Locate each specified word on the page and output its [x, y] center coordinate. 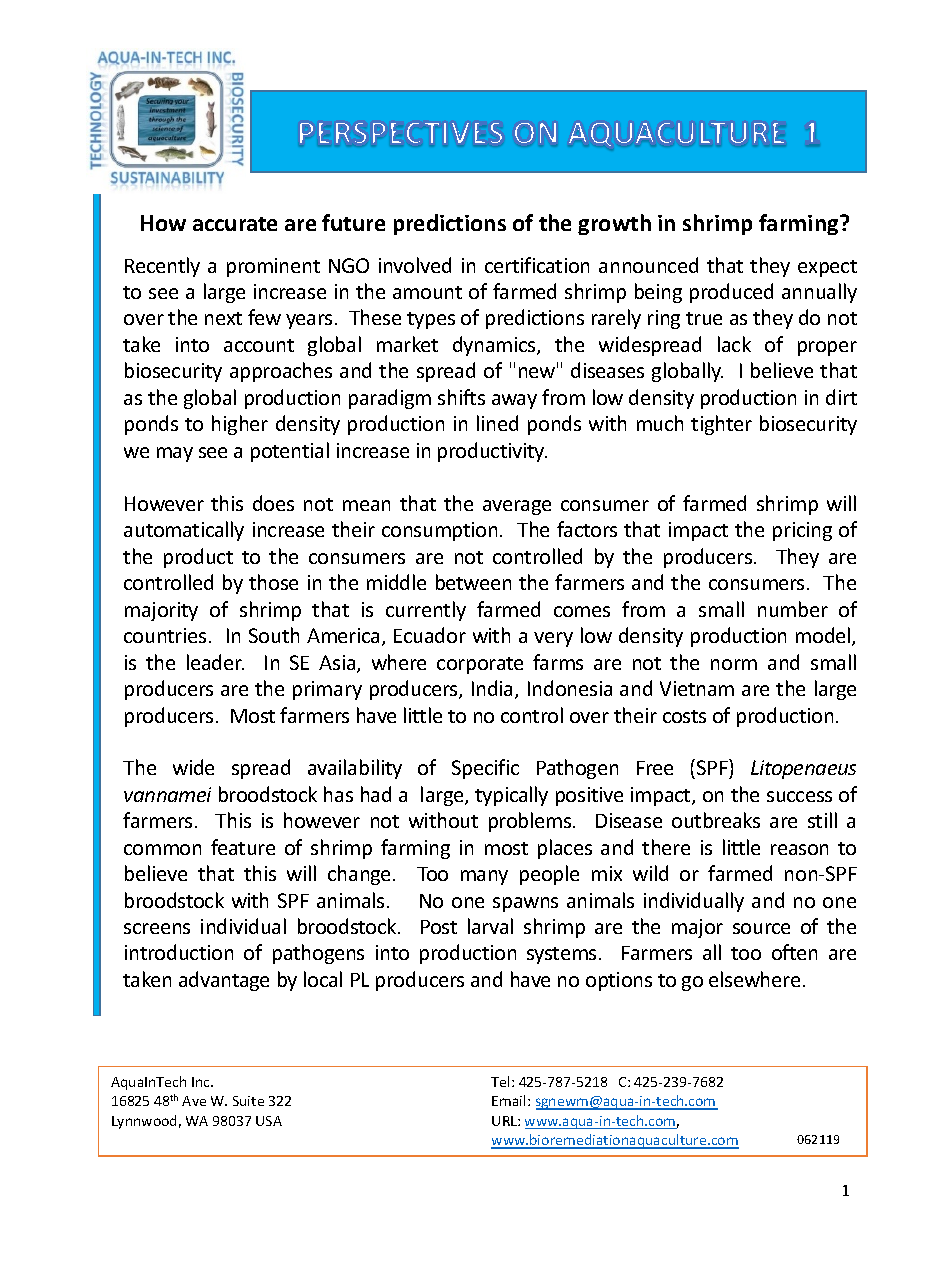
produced [731, 293]
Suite [248, 1101]
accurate [235, 224]
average [517, 507]
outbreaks [716, 820]
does [273, 503]
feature [243, 847]
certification [537, 265]
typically [511, 796]
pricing [802, 531]
